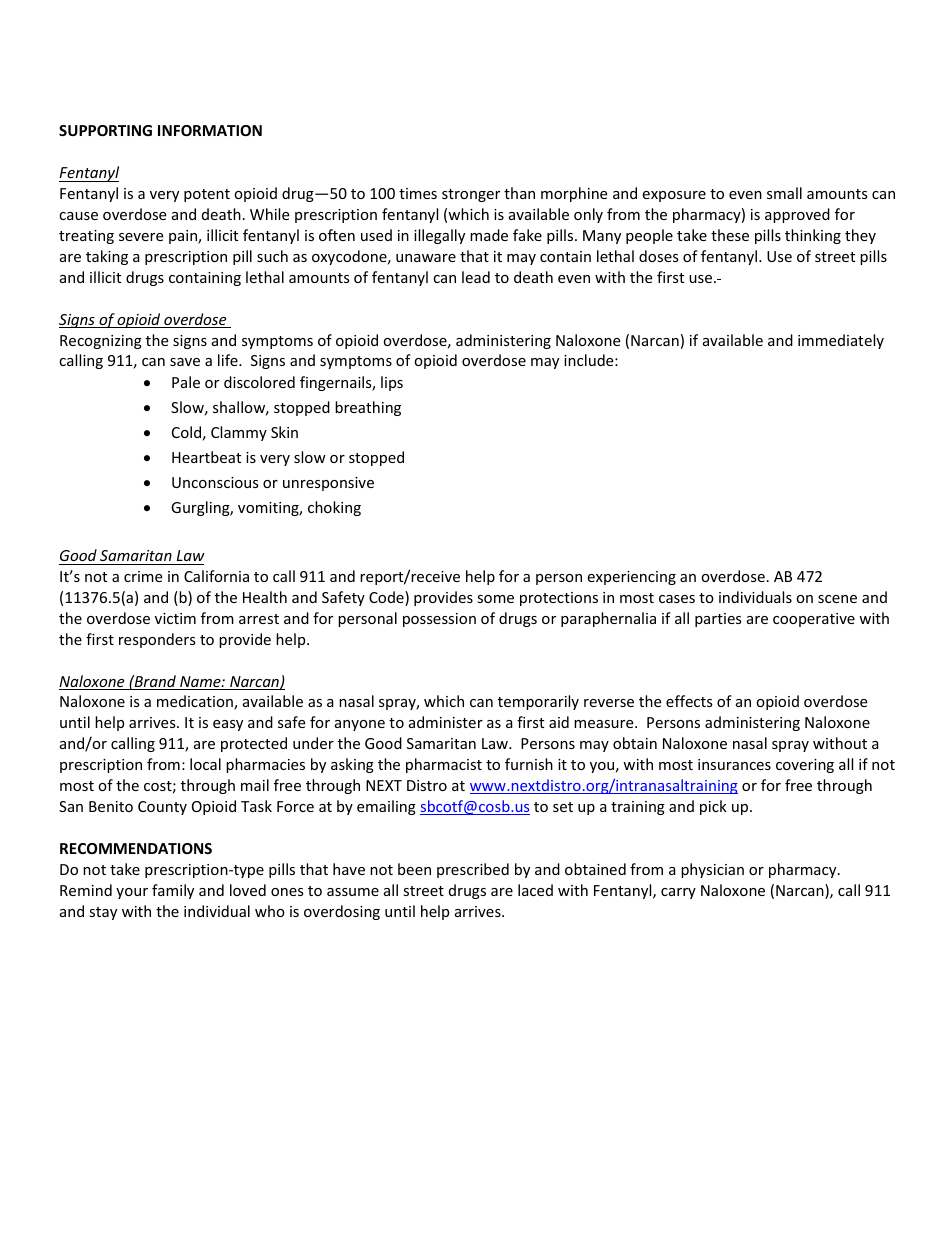 The image size is (952, 1233). What do you see at coordinates (101, 342) in the document?
I see `Recognizing` at bounding box center [101, 342].
